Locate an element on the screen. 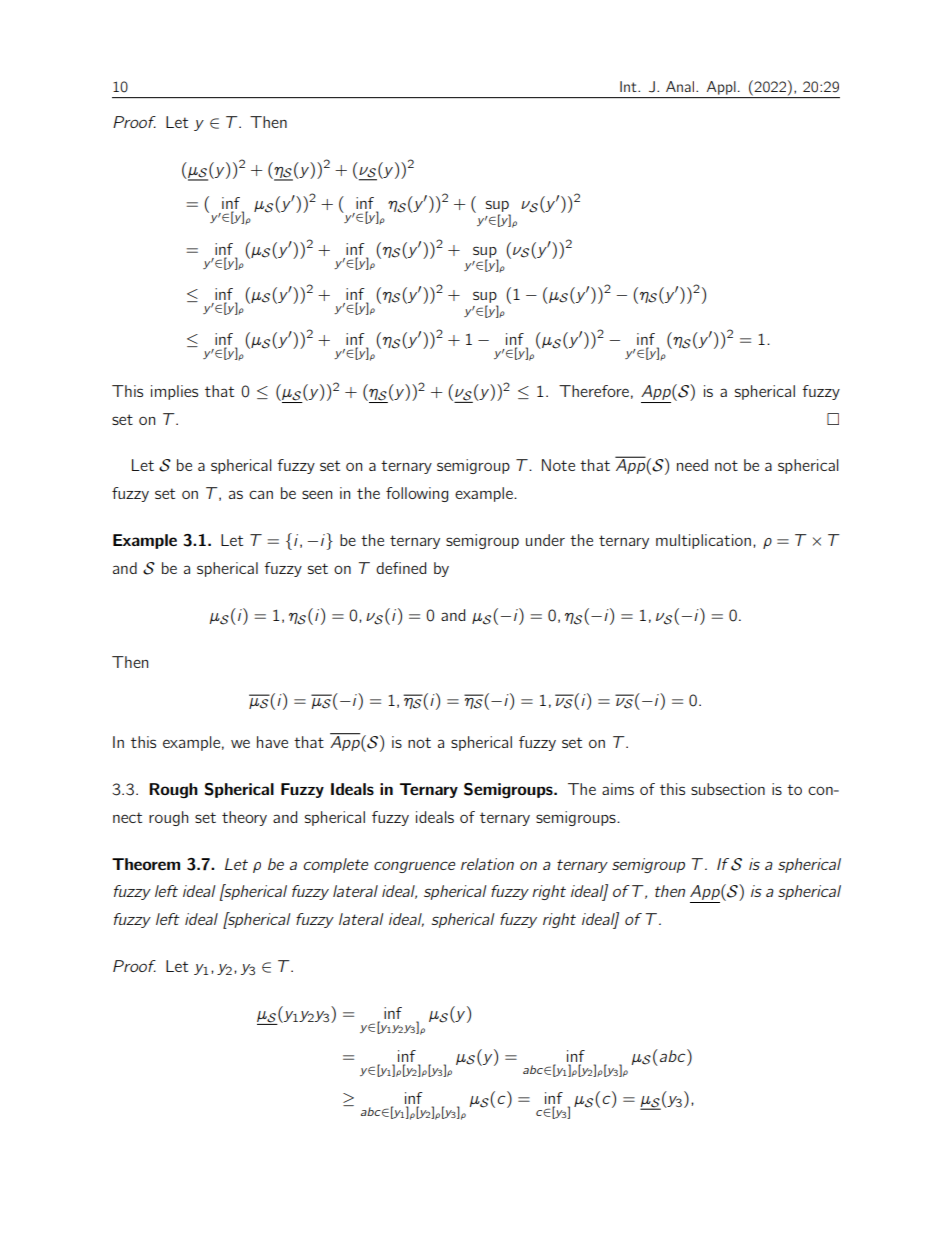 The width and height of the screenshot is (952, 1233). need is located at coordinates (692, 465).
